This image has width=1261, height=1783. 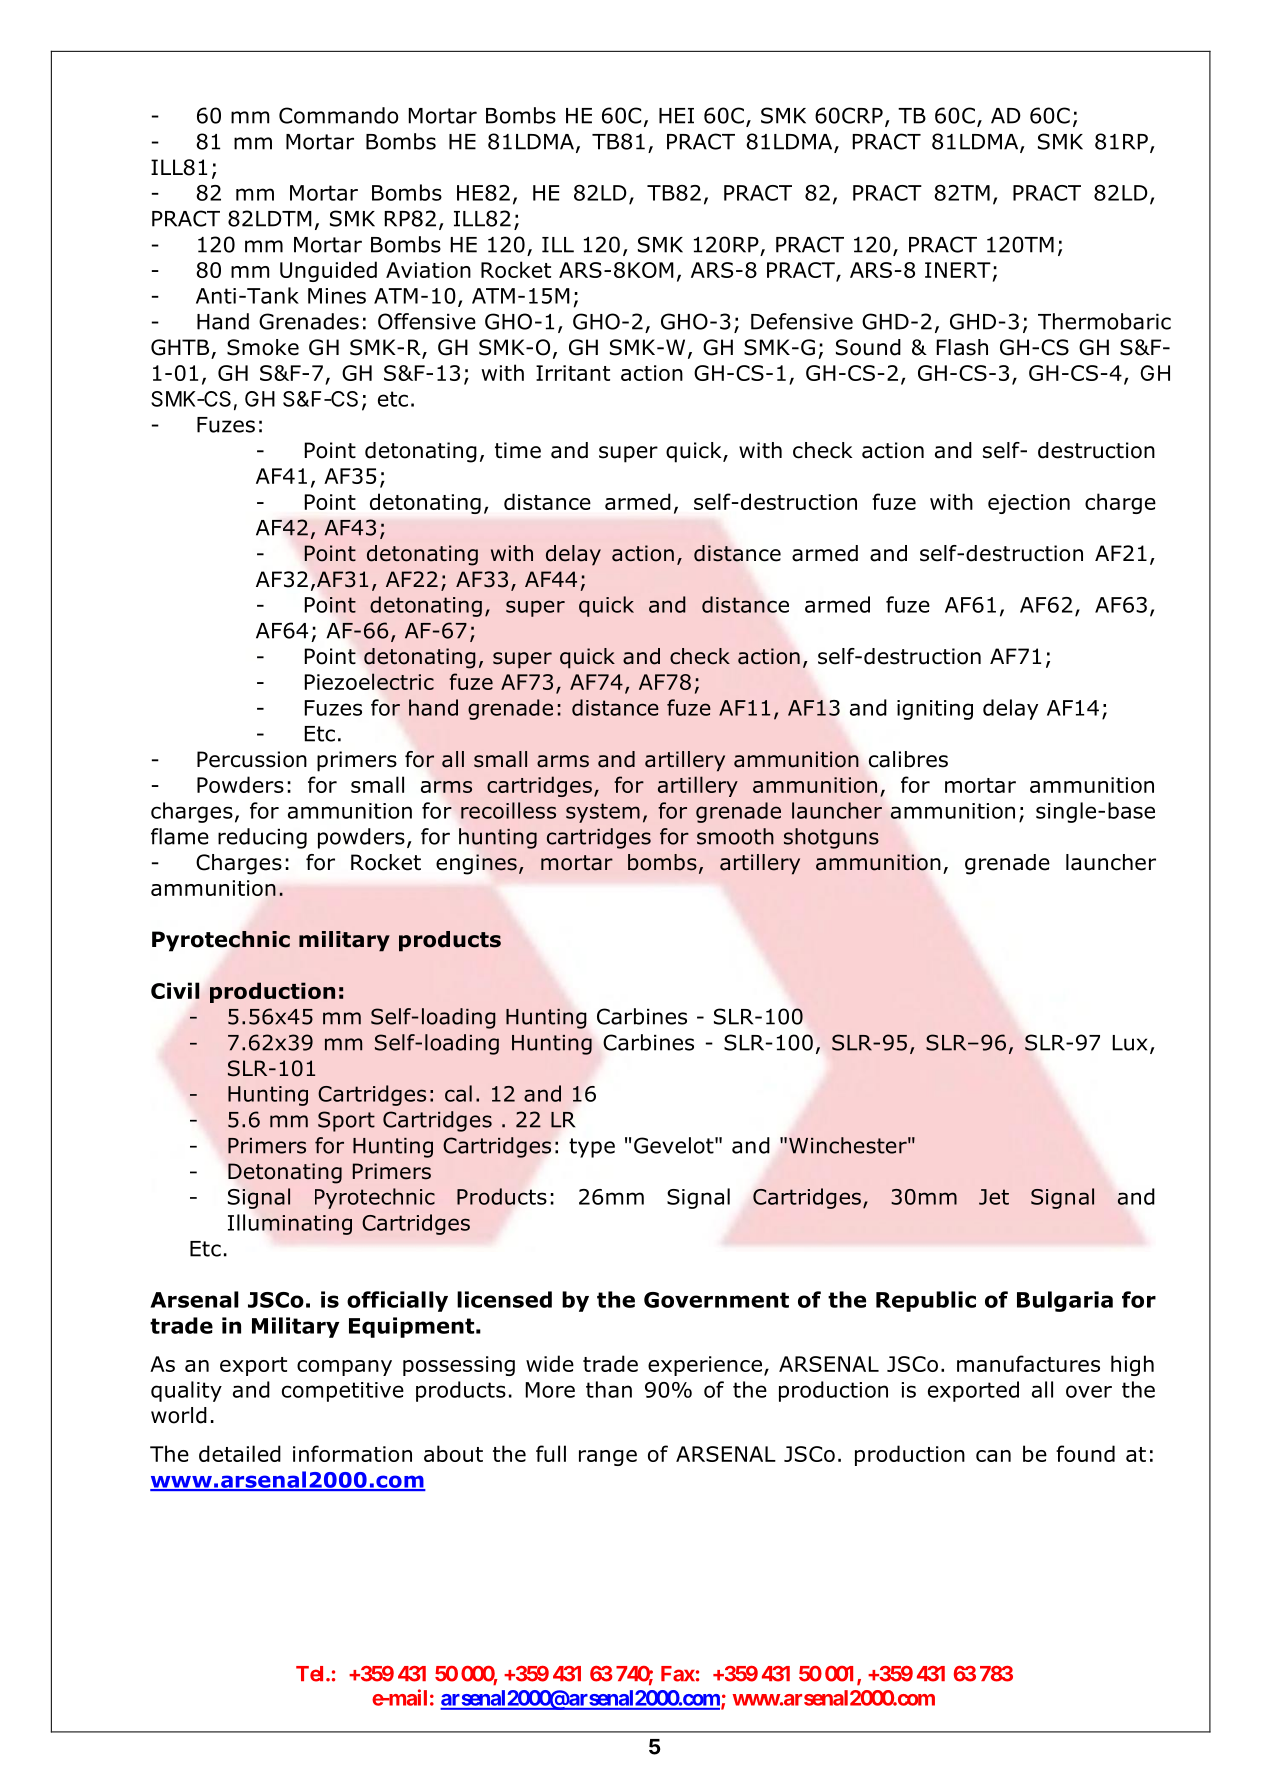 What do you see at coordinates (311, 1674) in the image?
I see `Tel` at bounding box center [311, 1674].
